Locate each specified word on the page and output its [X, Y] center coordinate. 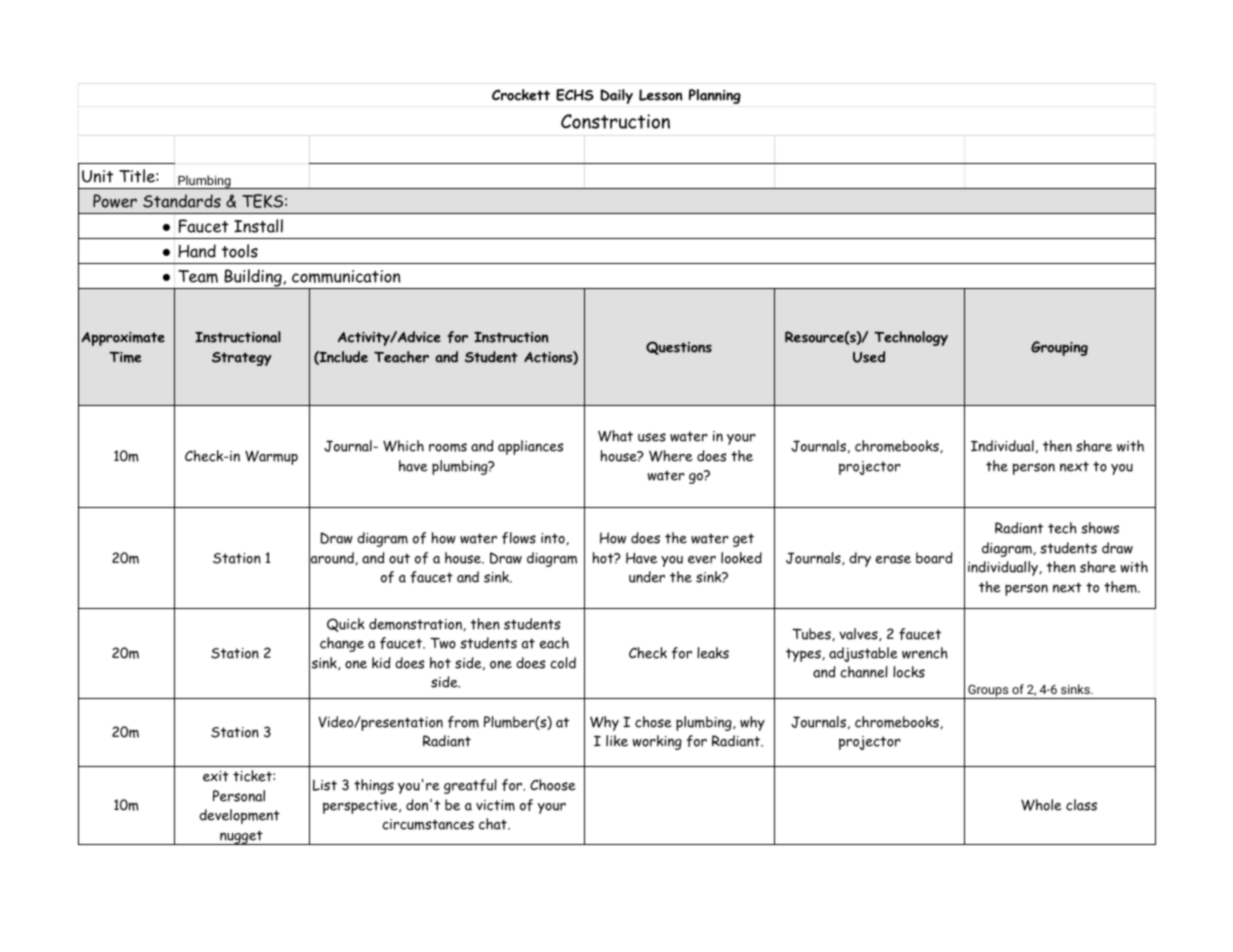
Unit [97, 176]
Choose [553, 785]
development [239, 816]
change [342, 644]
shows [1100, 528]
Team [198, 276]
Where [671, 456]
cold [563, 663]
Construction [615, 121]
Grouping [1059, 348]
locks [909, 672]
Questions [679, 348]
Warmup [271, 457]
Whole [1041, 805]
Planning [715, 96]
